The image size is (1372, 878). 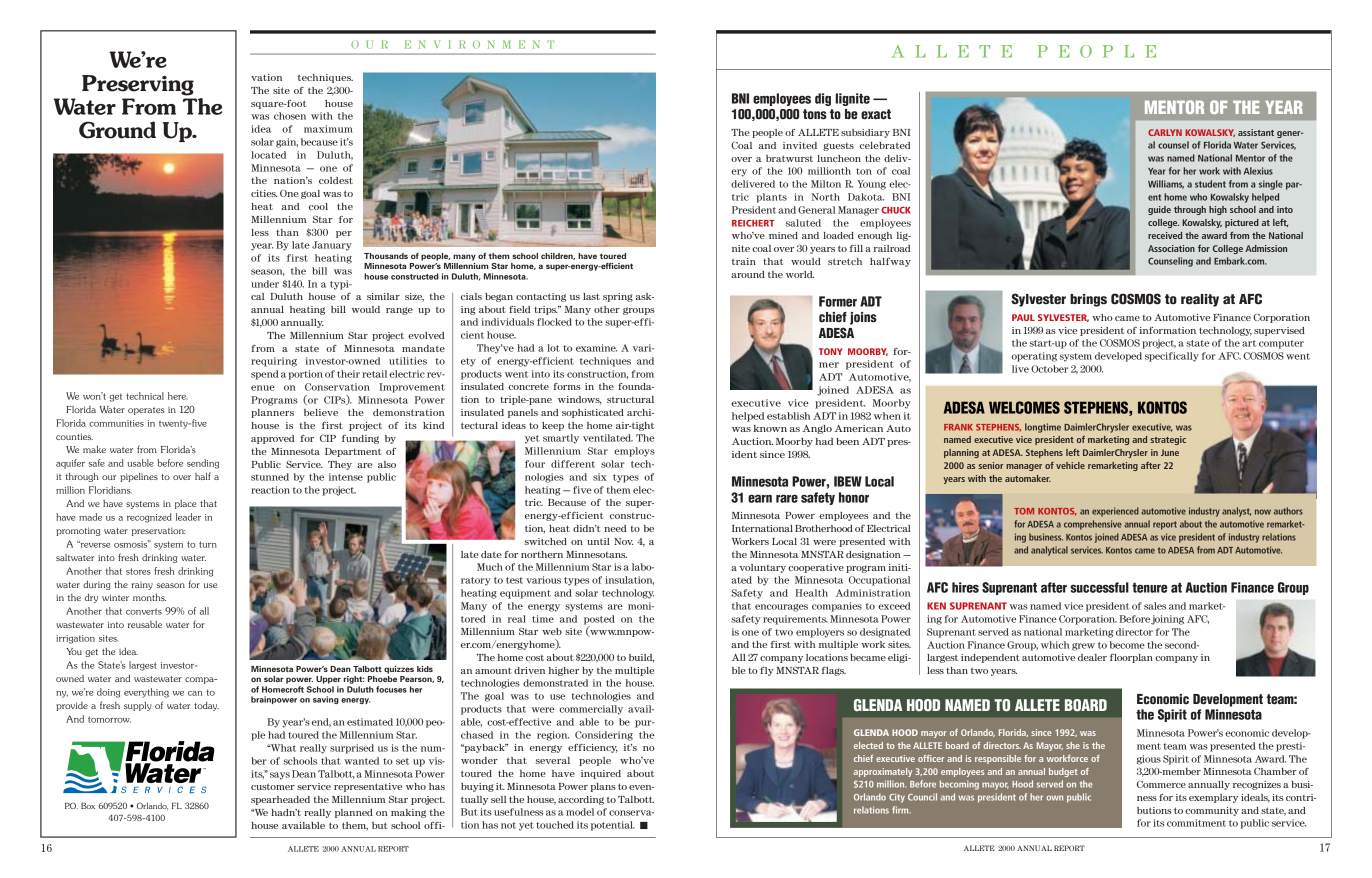 What do you see at coordinates (203, 464) in the screenshot?
I see `sending` at bounding box center [203, 464].
